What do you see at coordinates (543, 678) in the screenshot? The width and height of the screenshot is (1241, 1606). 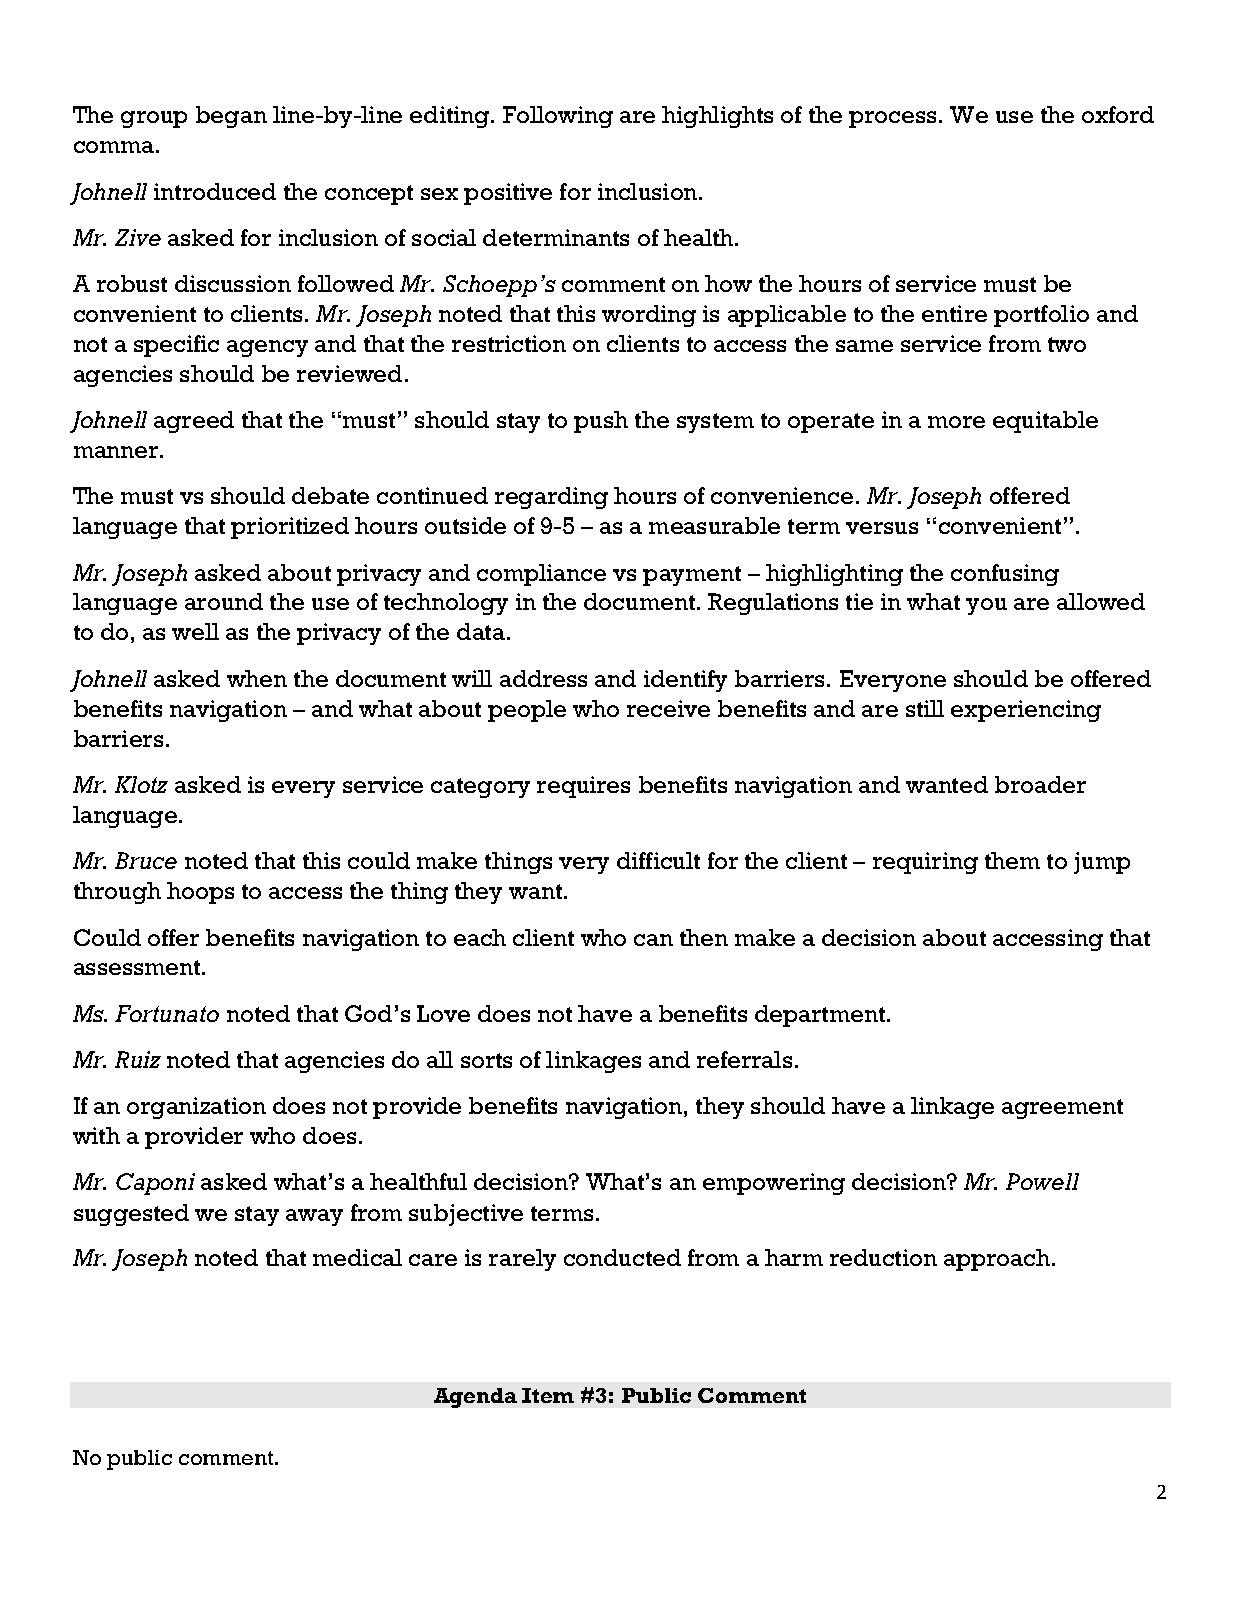 I see `address` at bounding box center [543, 678].
